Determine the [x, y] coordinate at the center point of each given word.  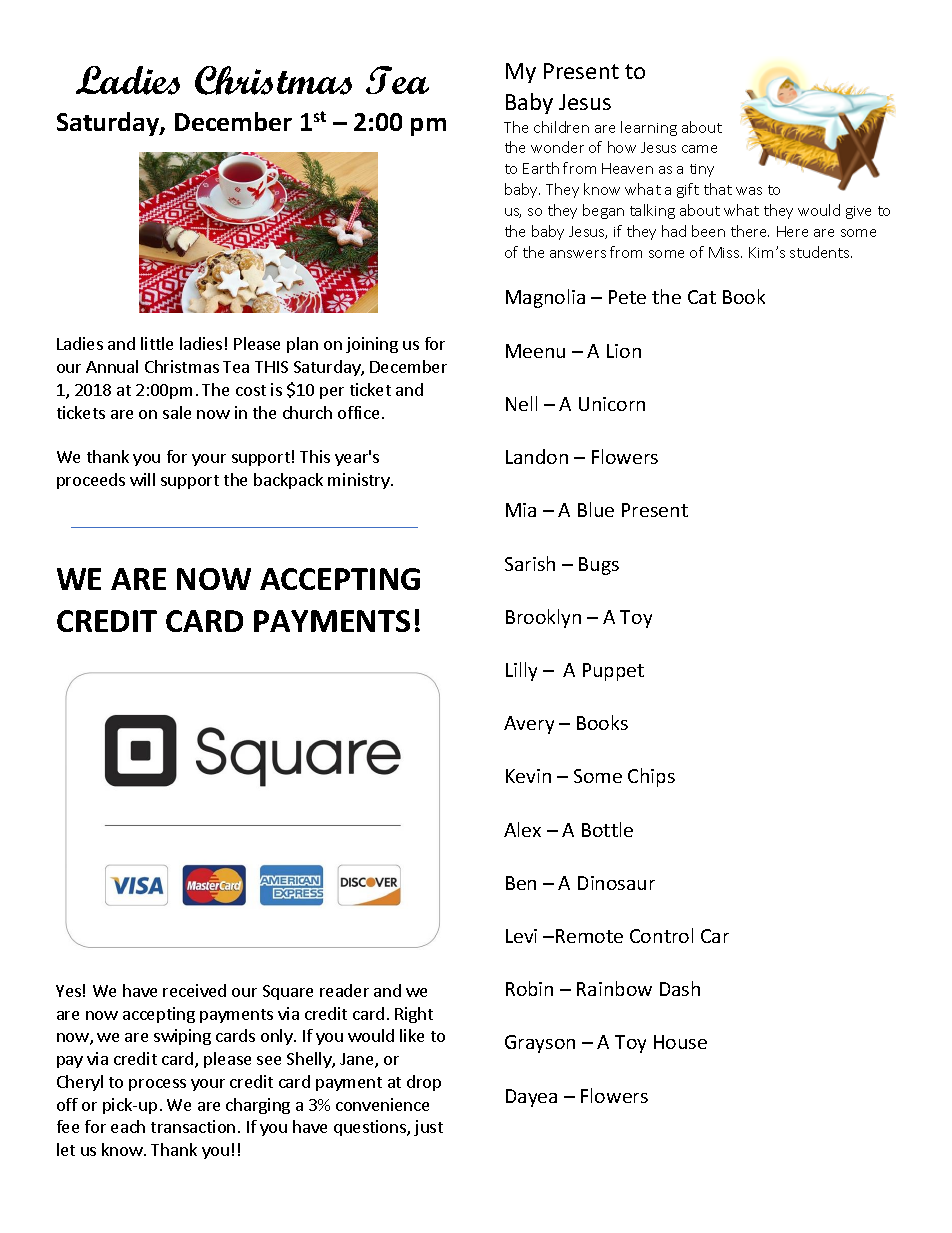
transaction [193, 1126]
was [749, 191]
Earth [541, 168]
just [428, 1128]
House [680, 1042]
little [157, 343]
